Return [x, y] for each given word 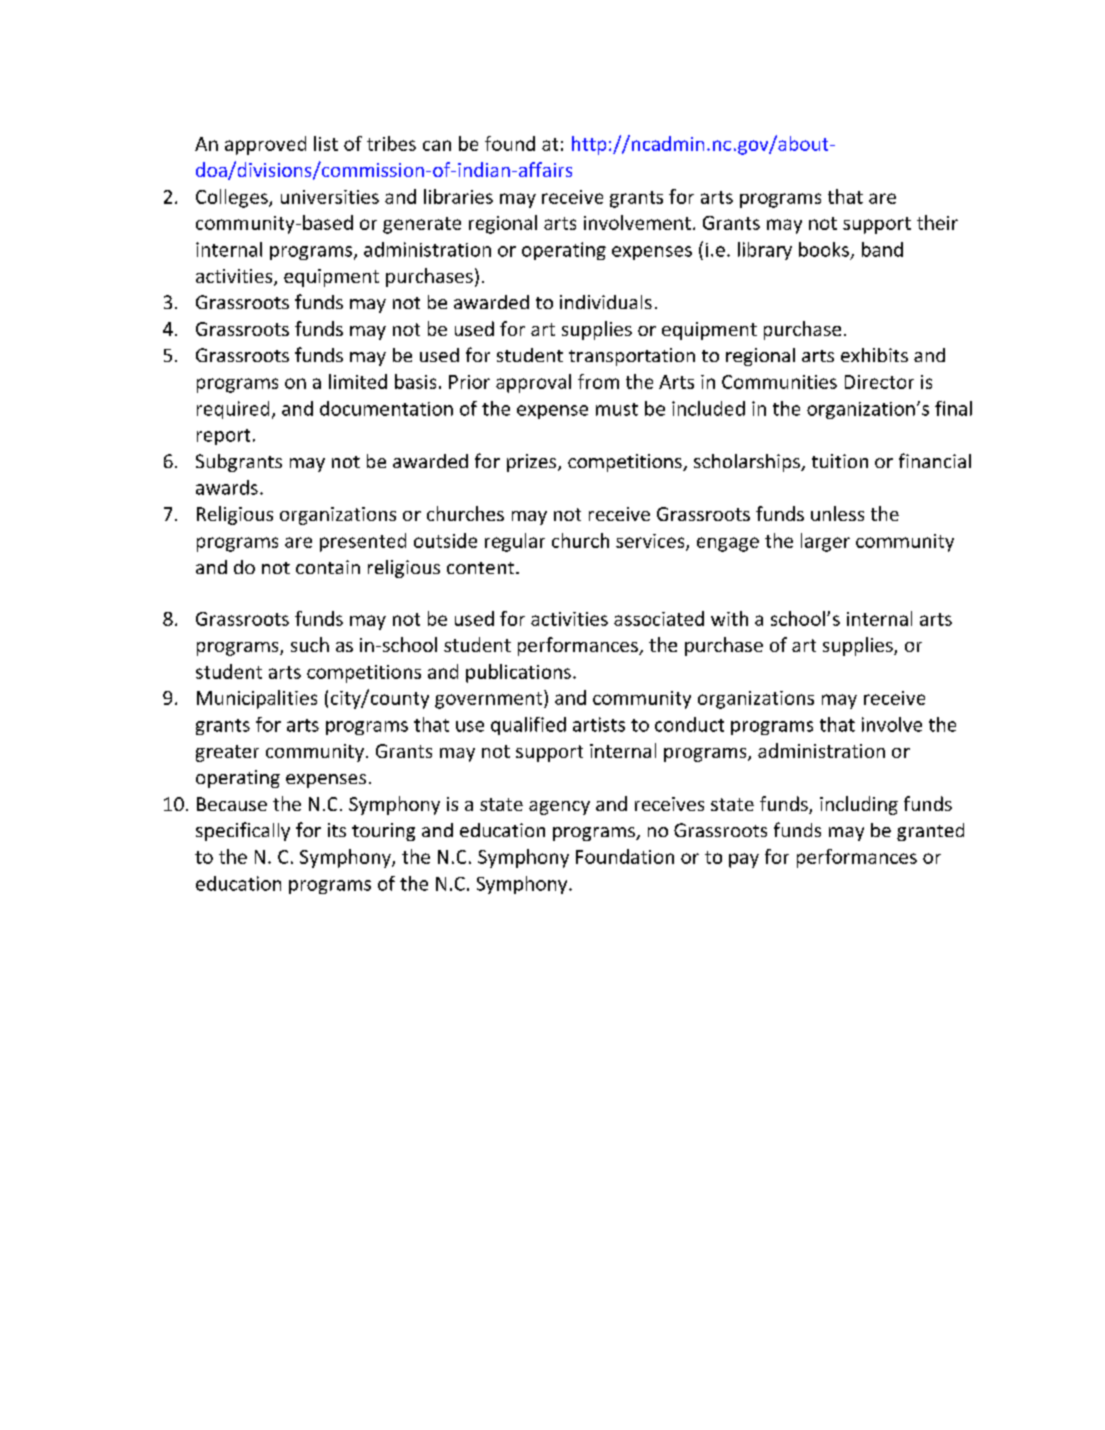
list [326, 143]
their [937, 222]
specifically [243, 831]
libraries [458, 196]
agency [559, 808]
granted [930, 832]
